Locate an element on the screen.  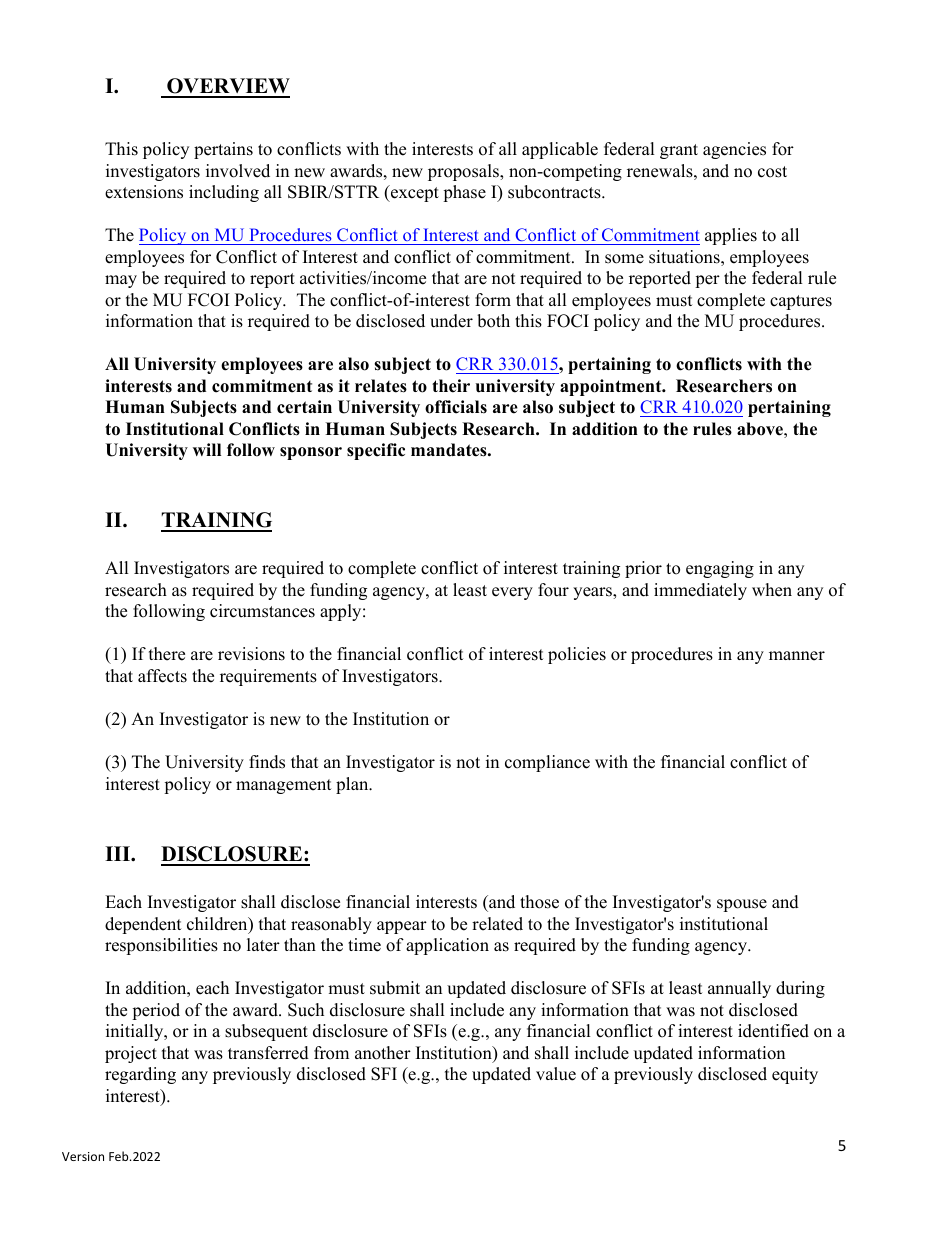
another is located at coordinates (383, 1053).
